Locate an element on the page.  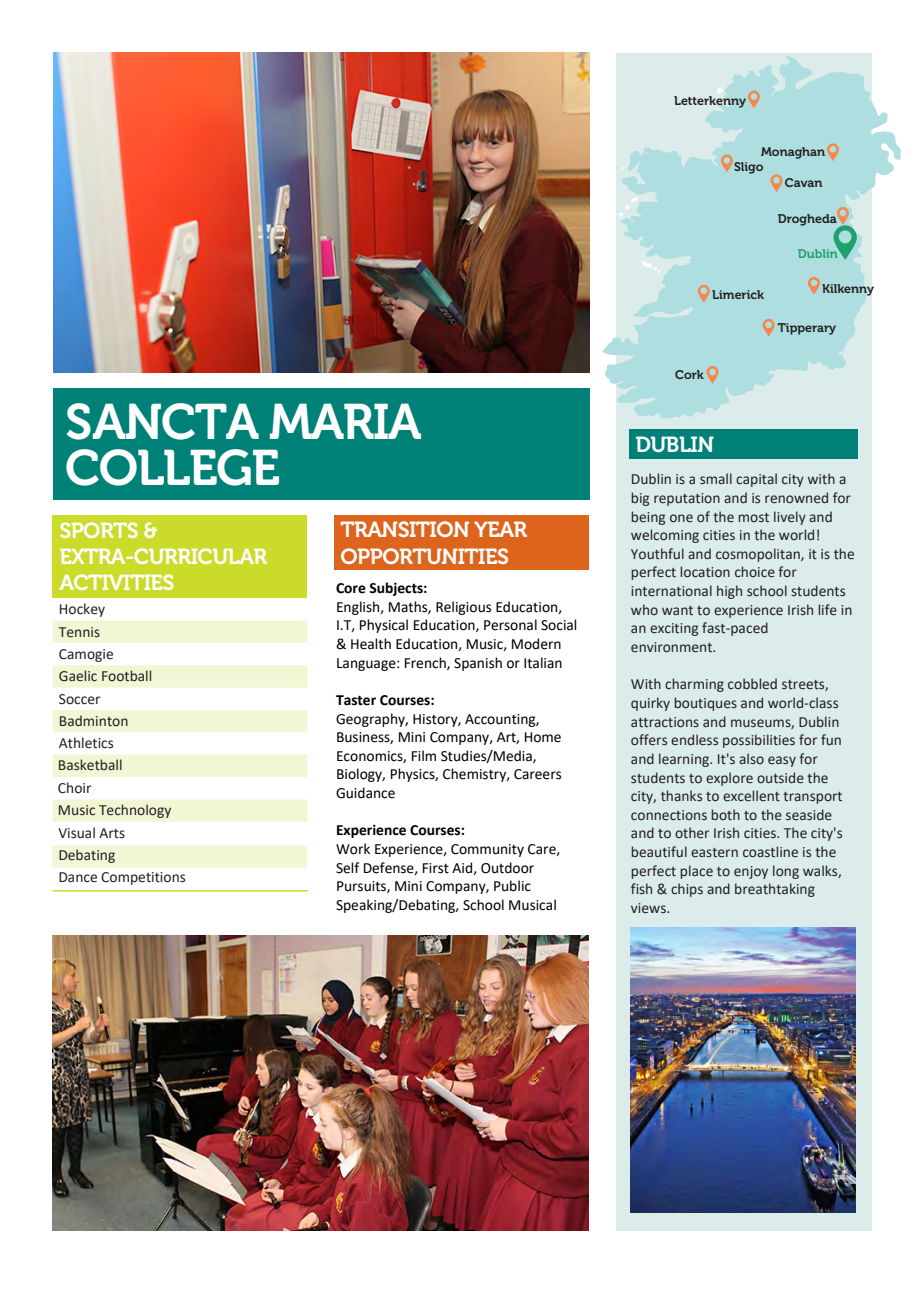
high is located at coordinates (729, 592).
